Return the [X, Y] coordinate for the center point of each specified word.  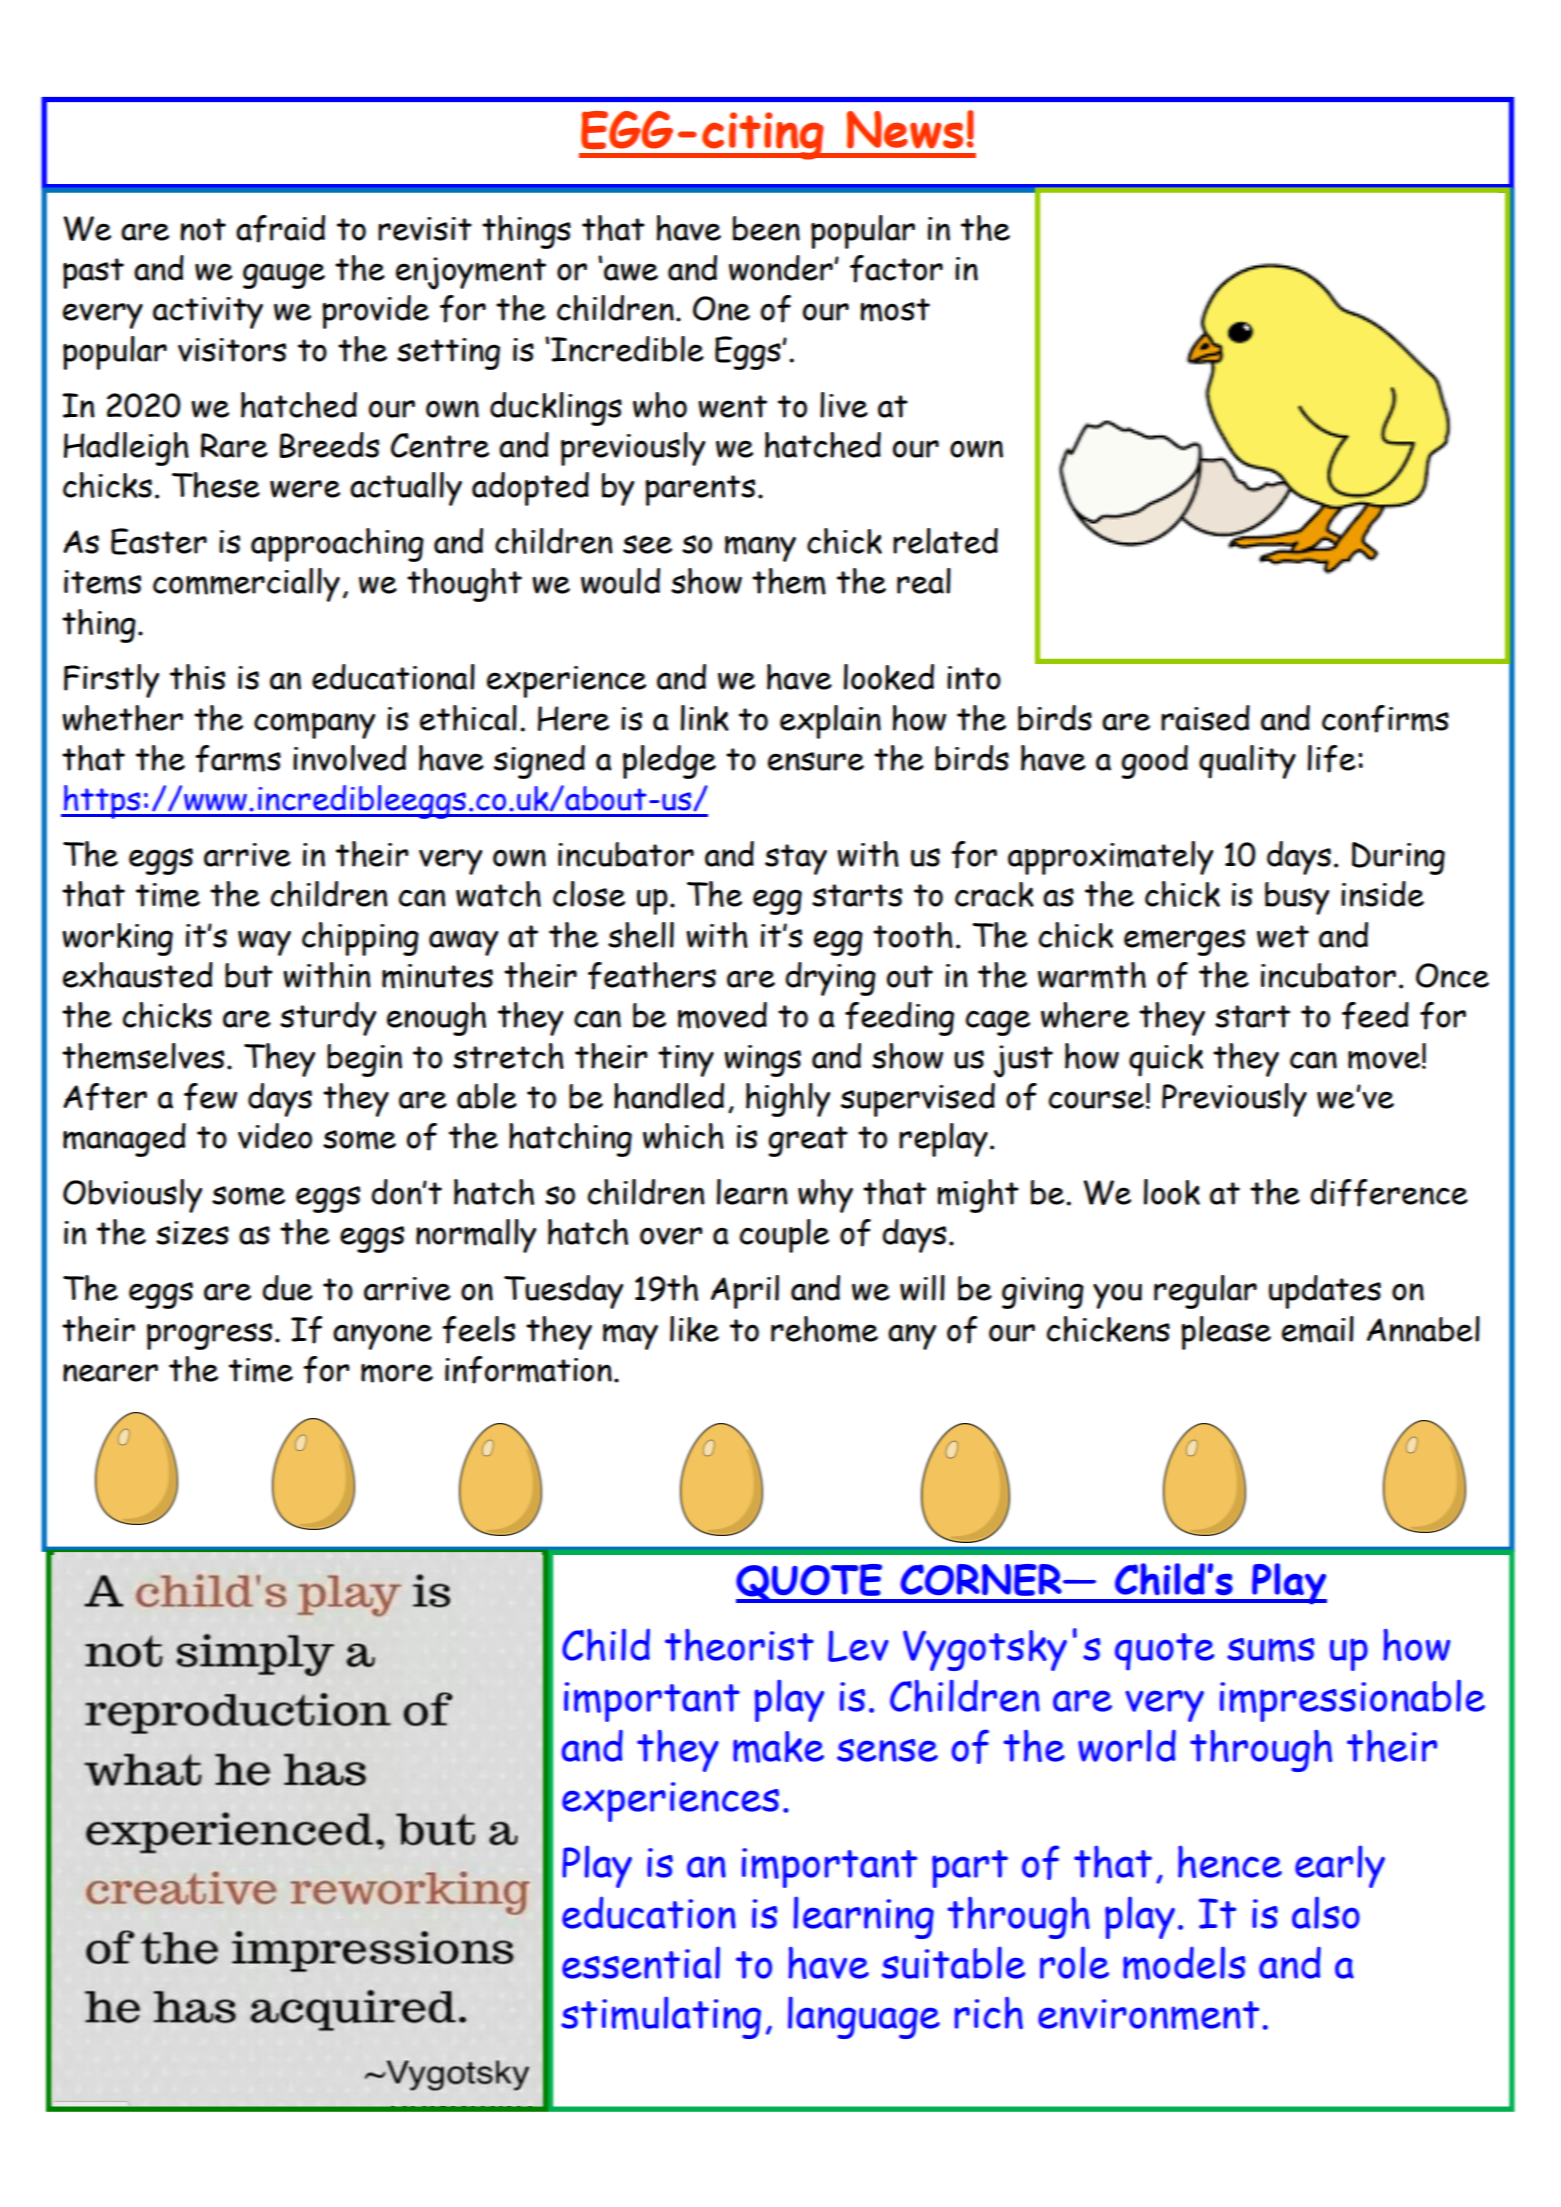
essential [641, 1962]
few [210, 1097]
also [1326, 1912]
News [905, 130]
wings [762, 1061]
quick [1166, 1060]
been [766, 228]
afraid [280, 229]
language [864, 2017]
